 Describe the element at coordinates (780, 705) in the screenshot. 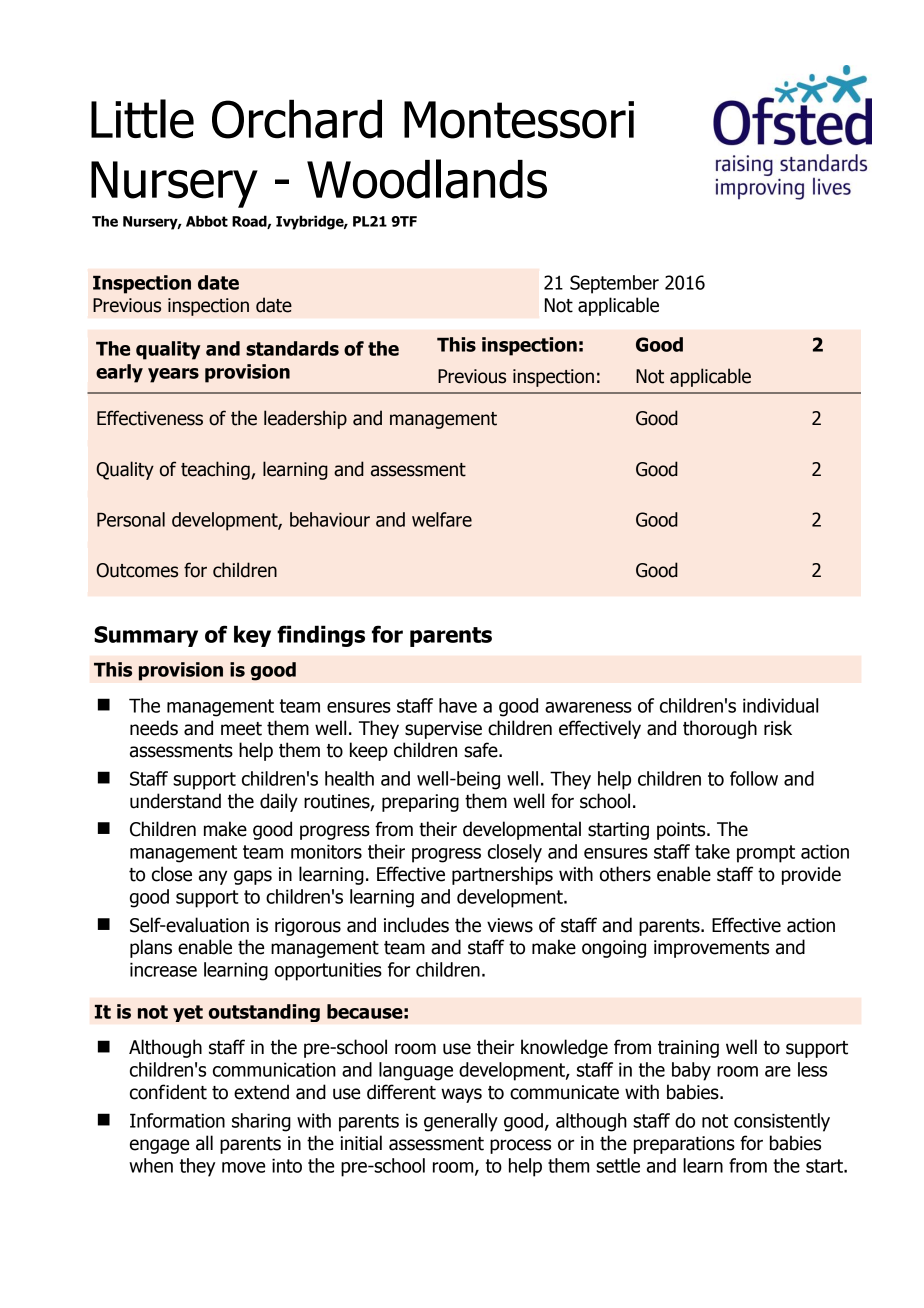

I see `individual` at that location.
